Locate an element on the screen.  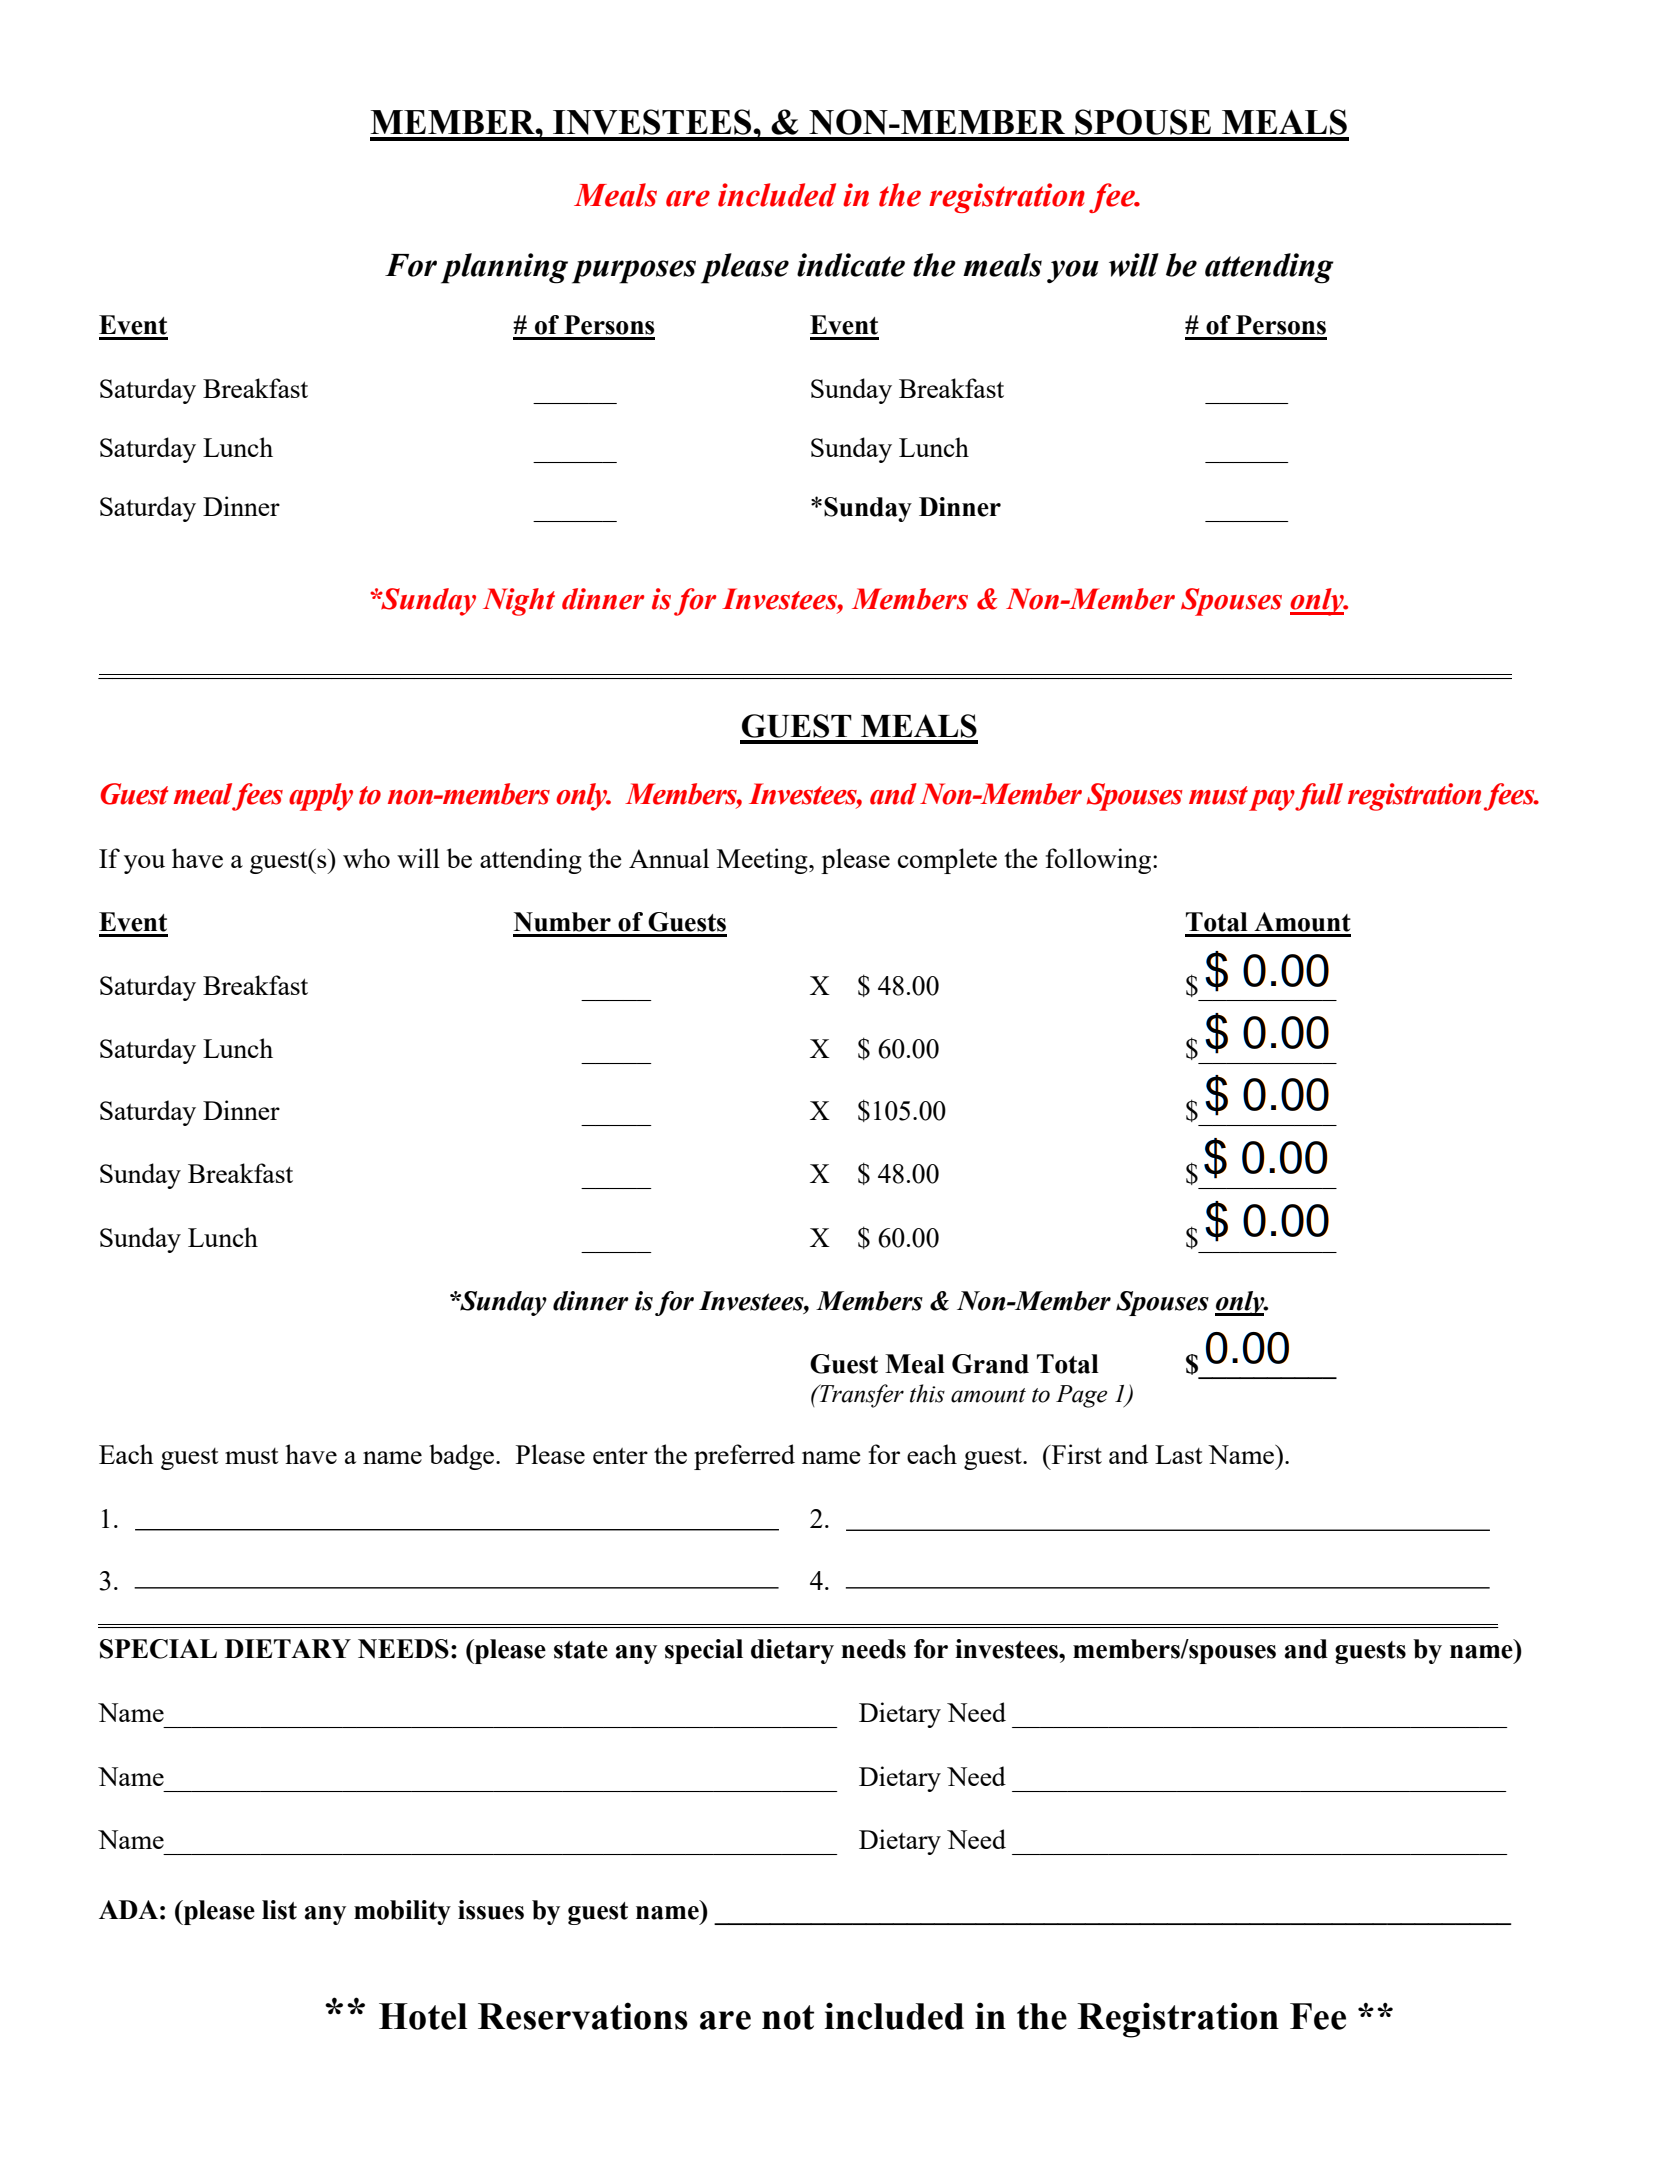
Meeting is located at coordinates (763, 861).
